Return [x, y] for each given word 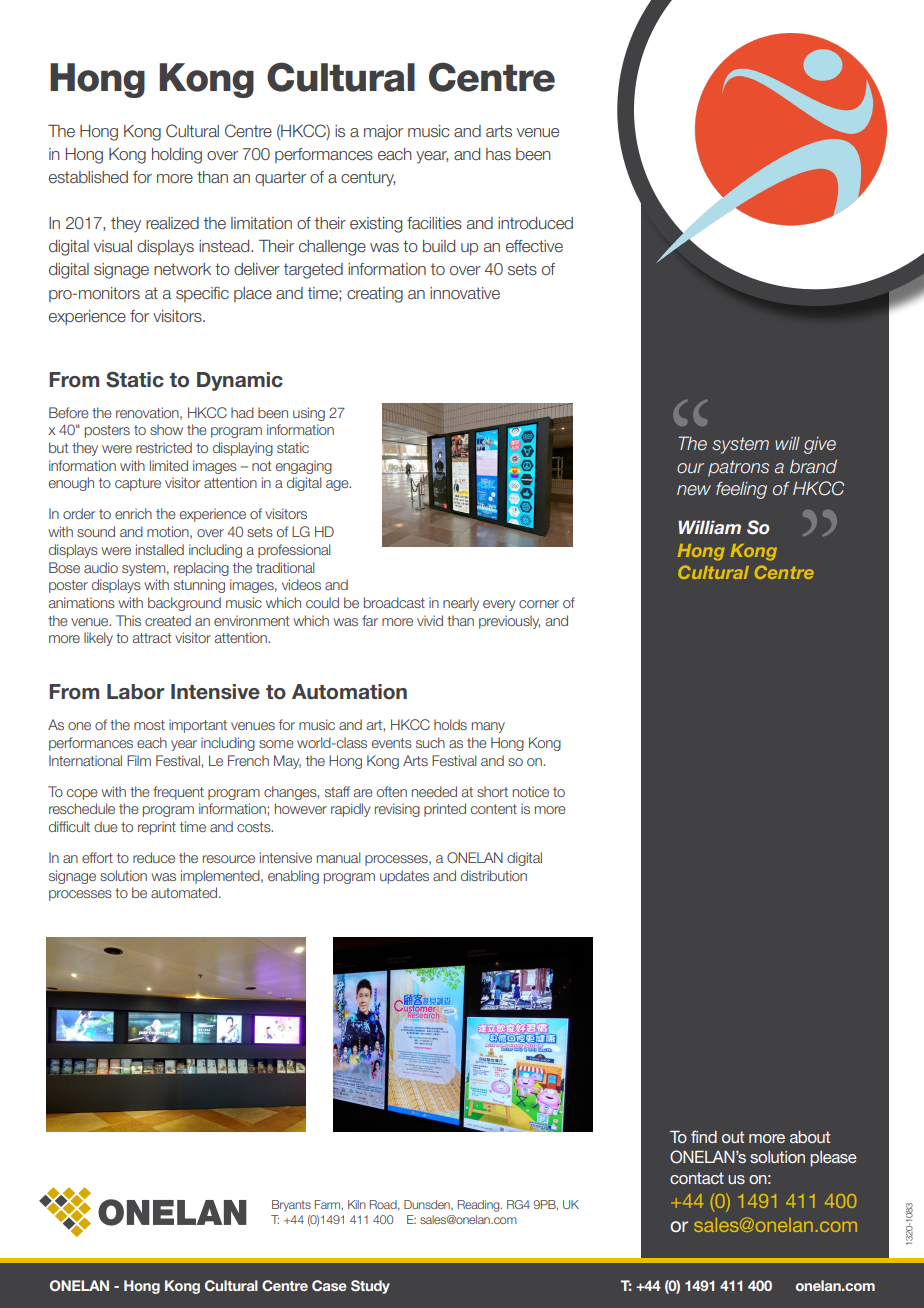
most [149, 725]
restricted [164, 447]
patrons [738, 468]
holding [177, 156]
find [704, 1136]
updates [404, 877]
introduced [535, 223]
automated [184, 892]
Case [329, 1285]
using [309, 414]
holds [450, 724]
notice [531, 791]
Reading [480, 1206]
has [498, 154]
